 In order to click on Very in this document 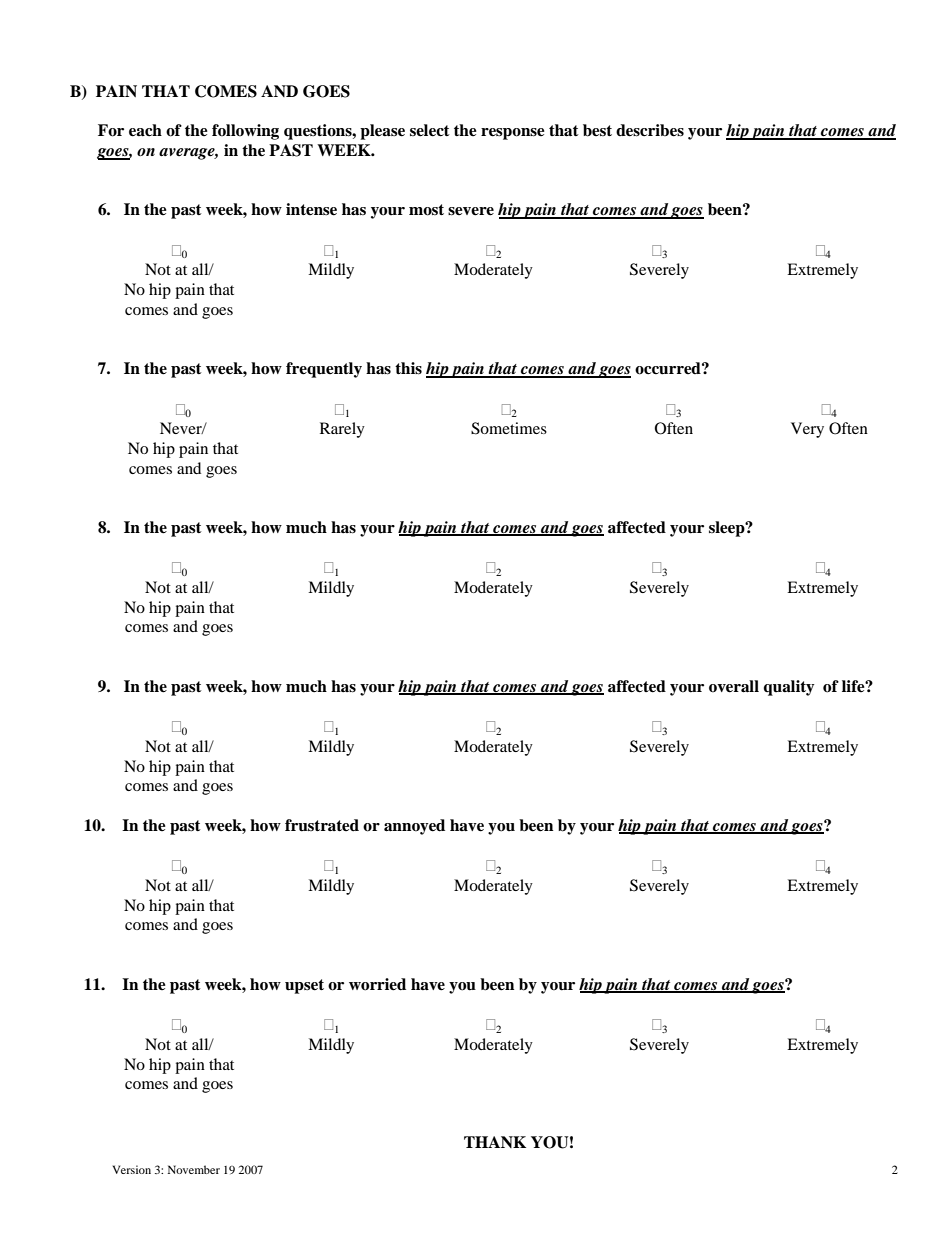, I will do `click(807, 430)`.
